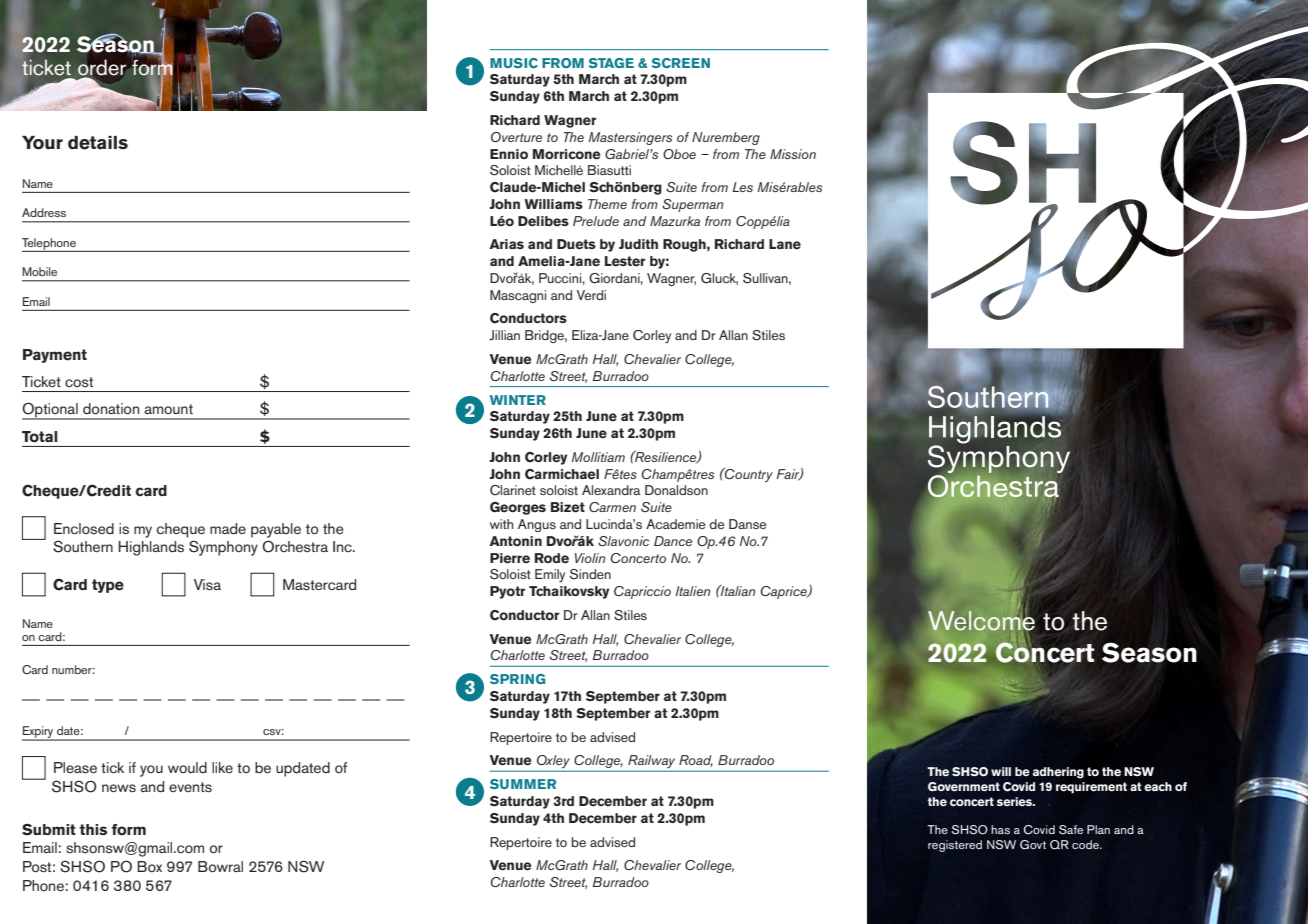 This page has height=924, width=1308. What do you see at coordinates (55, 356) in the page?
I see `Payment` at bounding box center [55, 356].
